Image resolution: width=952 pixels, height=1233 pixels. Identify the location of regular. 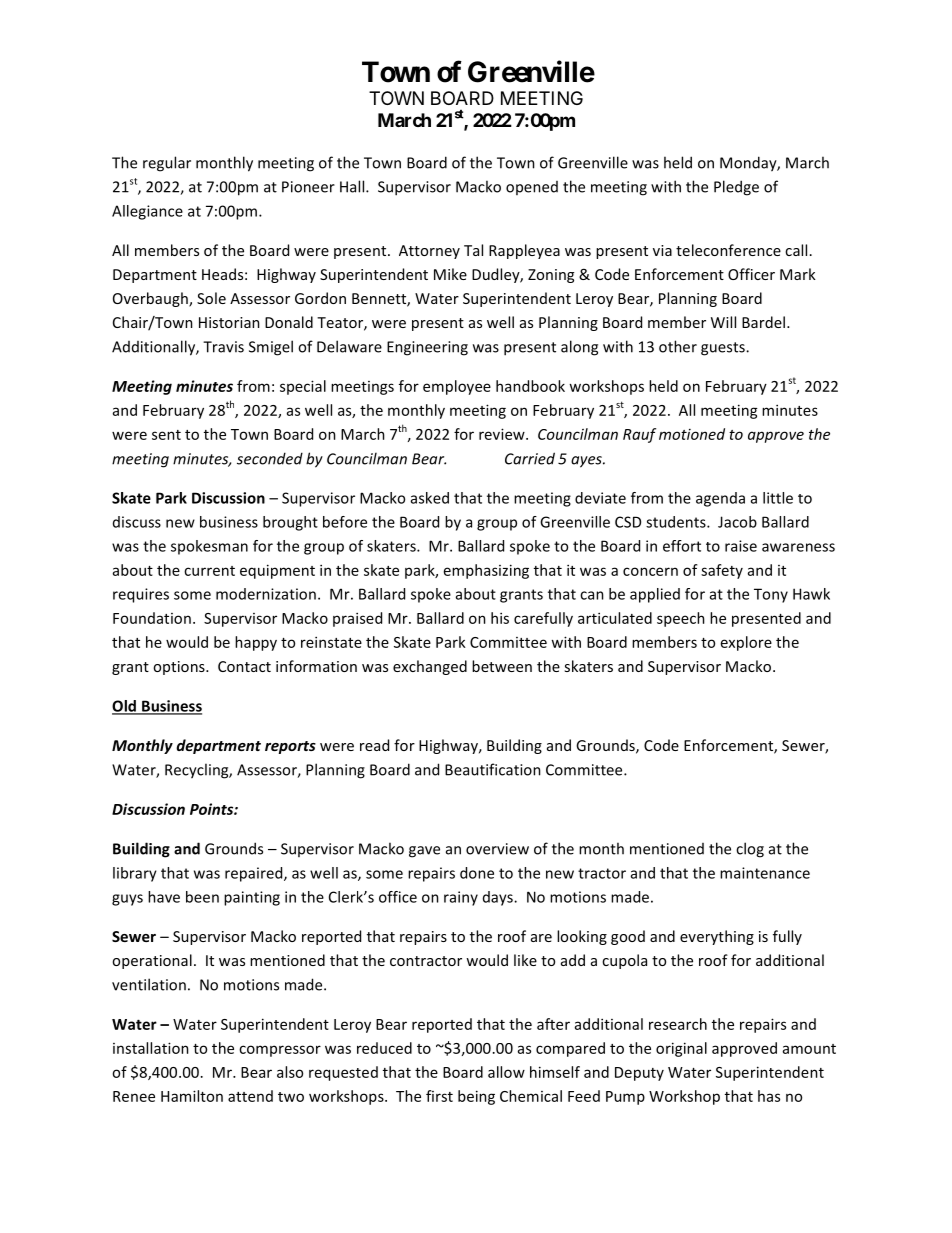
(167, 164).
